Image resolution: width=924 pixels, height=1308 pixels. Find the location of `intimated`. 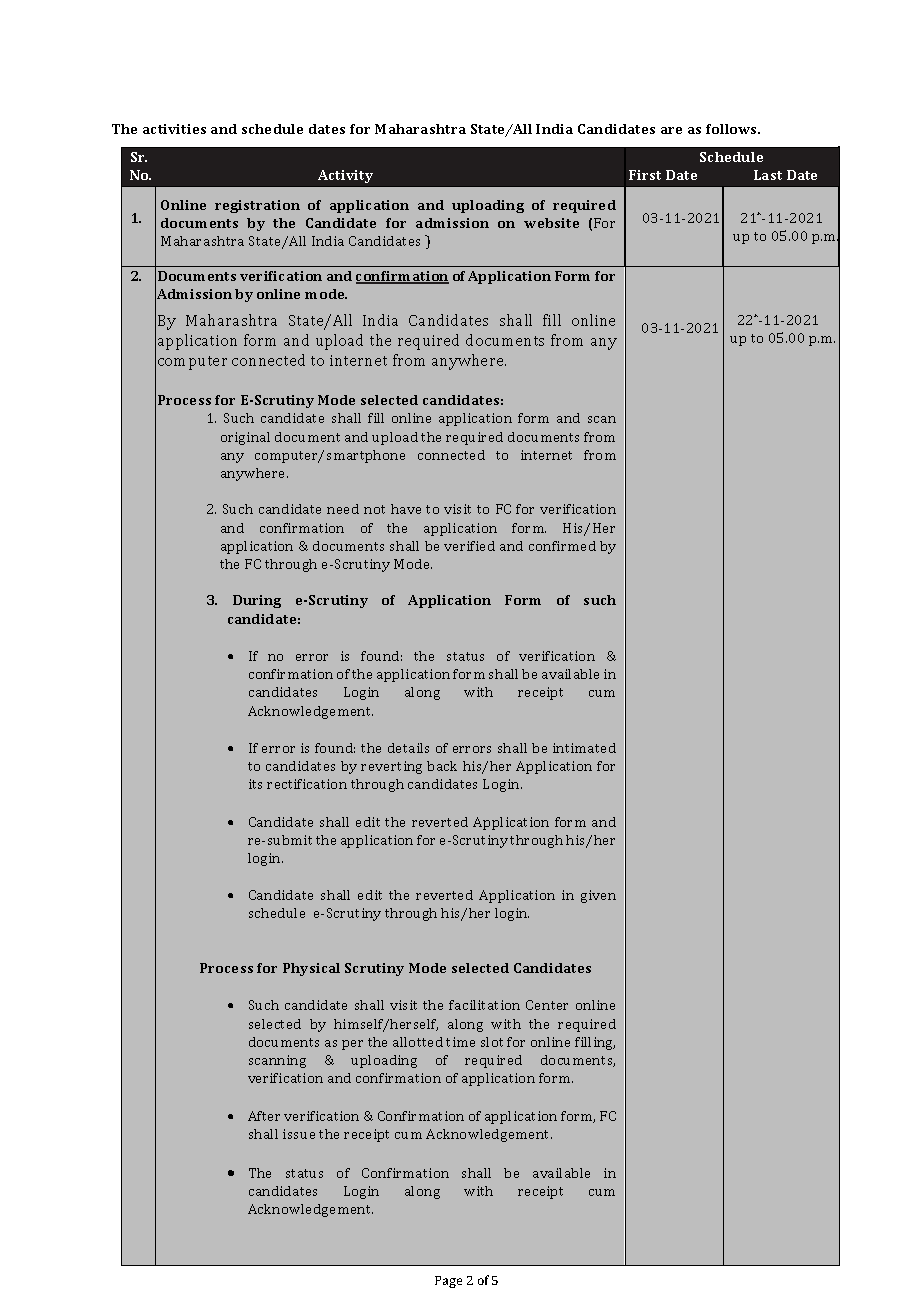

intimated is located at coordinates (584, 748).
